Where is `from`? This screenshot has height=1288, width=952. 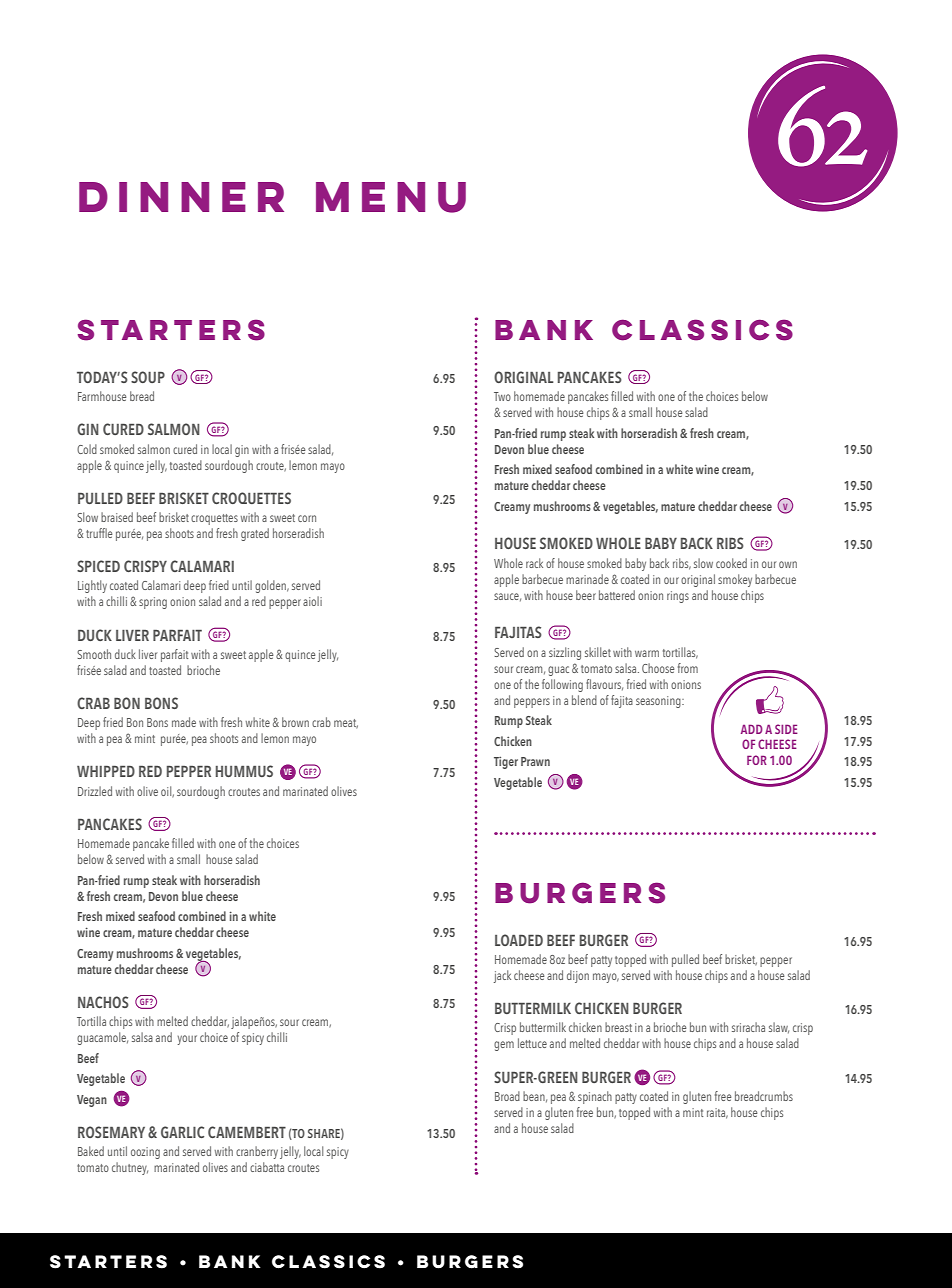
from is located at coordinates (688, 668).
